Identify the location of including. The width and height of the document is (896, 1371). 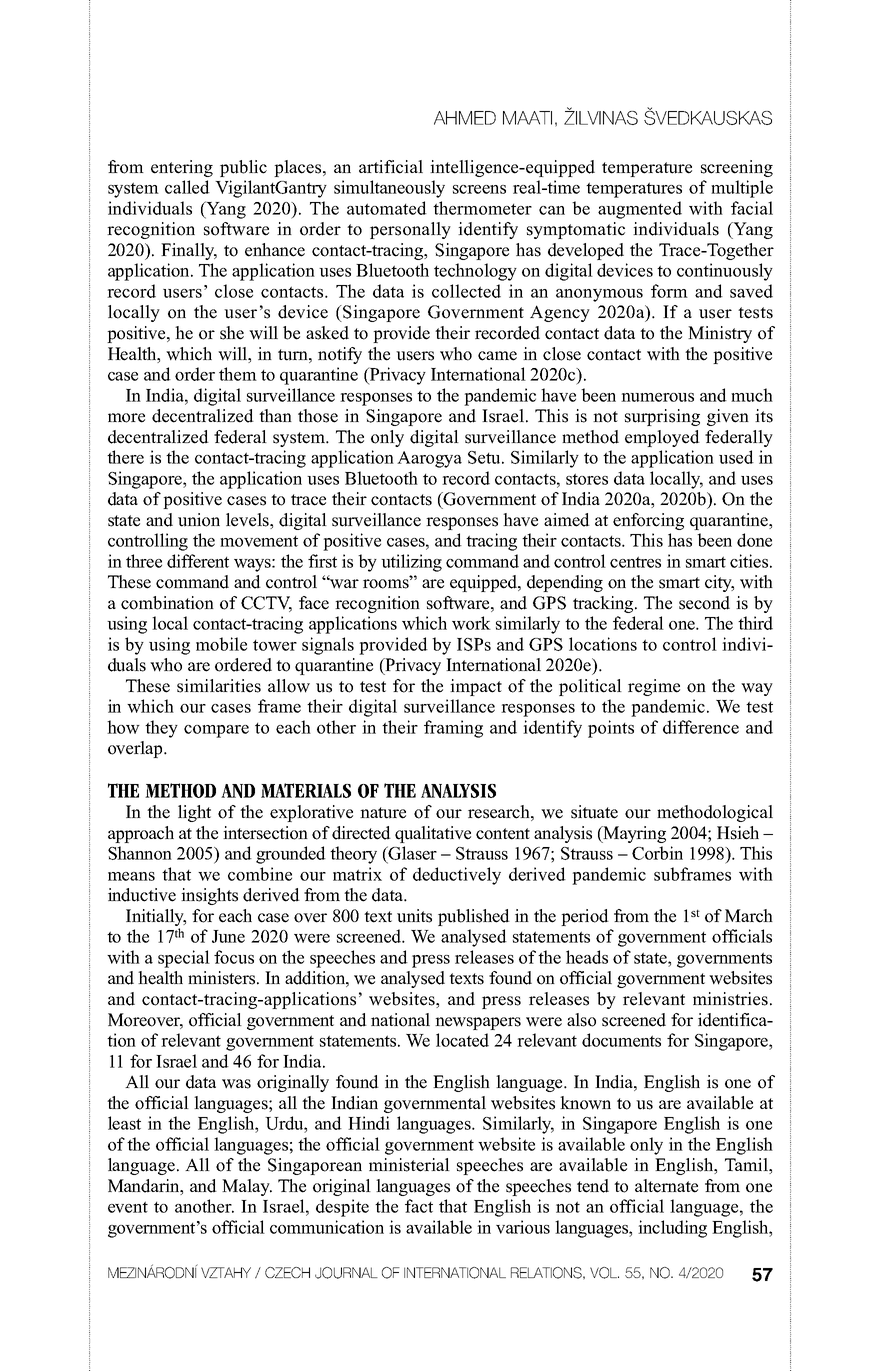
(672, 1229).
